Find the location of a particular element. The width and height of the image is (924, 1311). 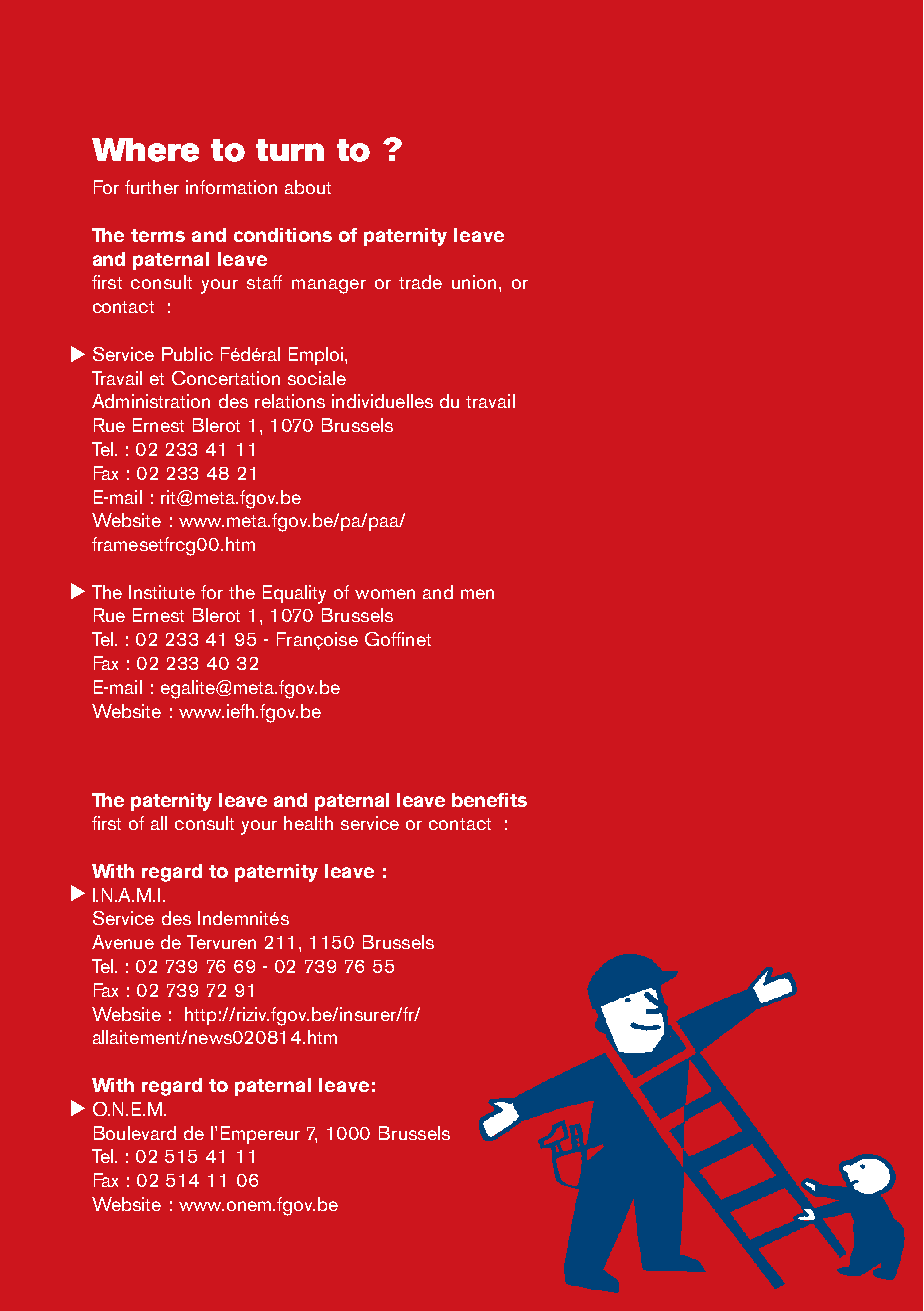

Boulevard is located at coordinates (135, 1133).
